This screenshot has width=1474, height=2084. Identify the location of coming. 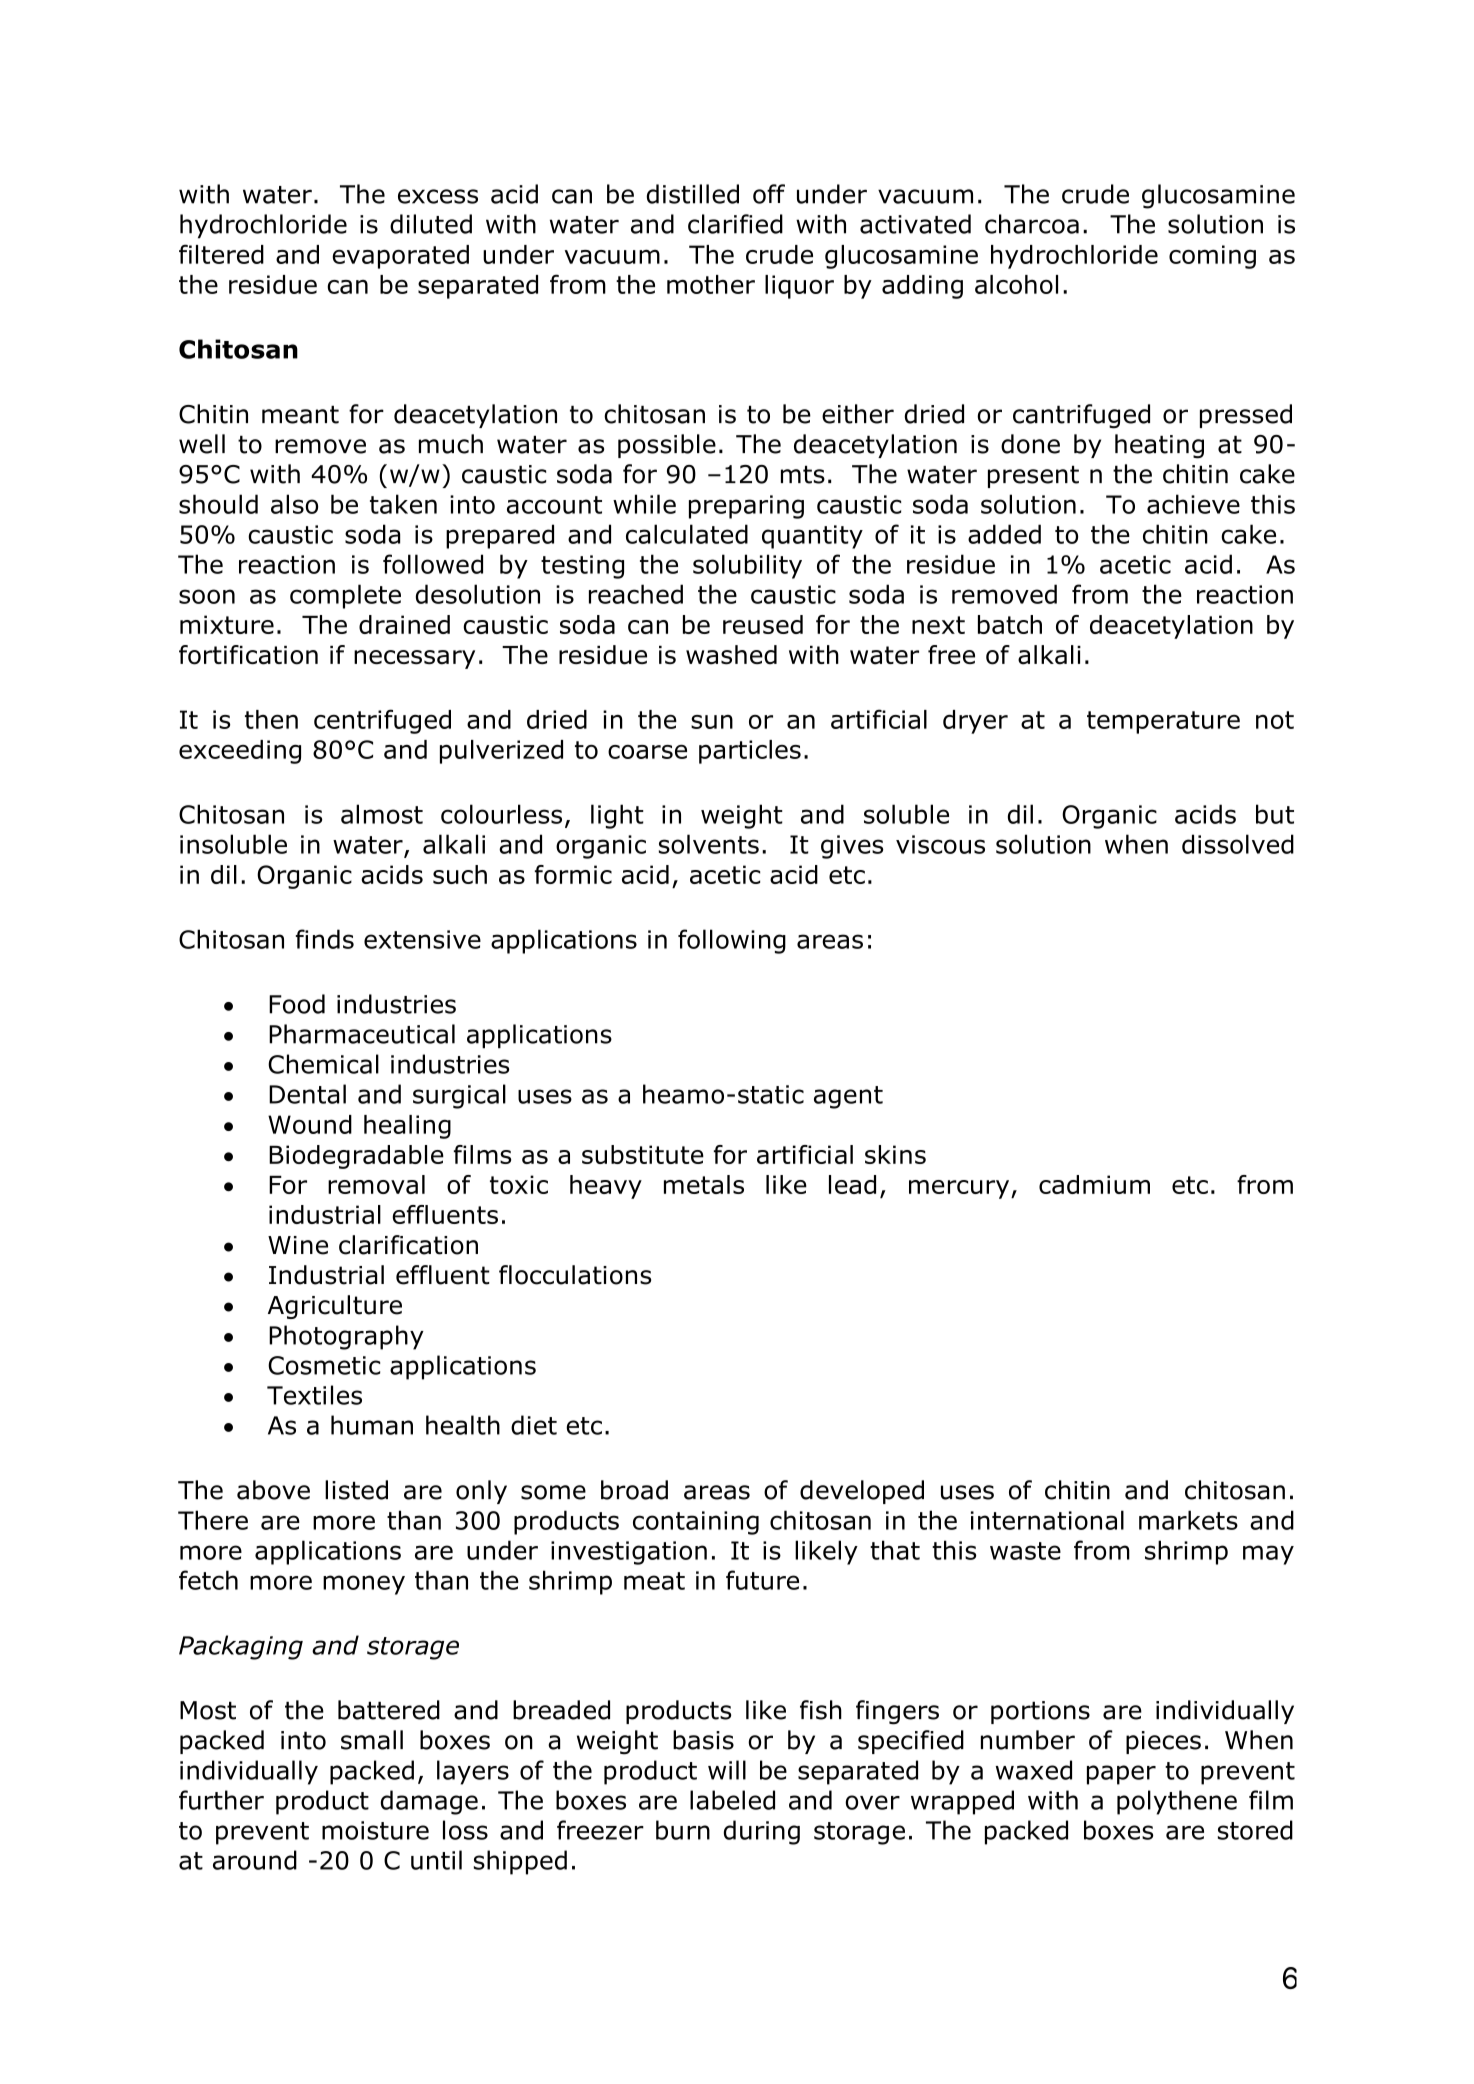
(1212, 257).
